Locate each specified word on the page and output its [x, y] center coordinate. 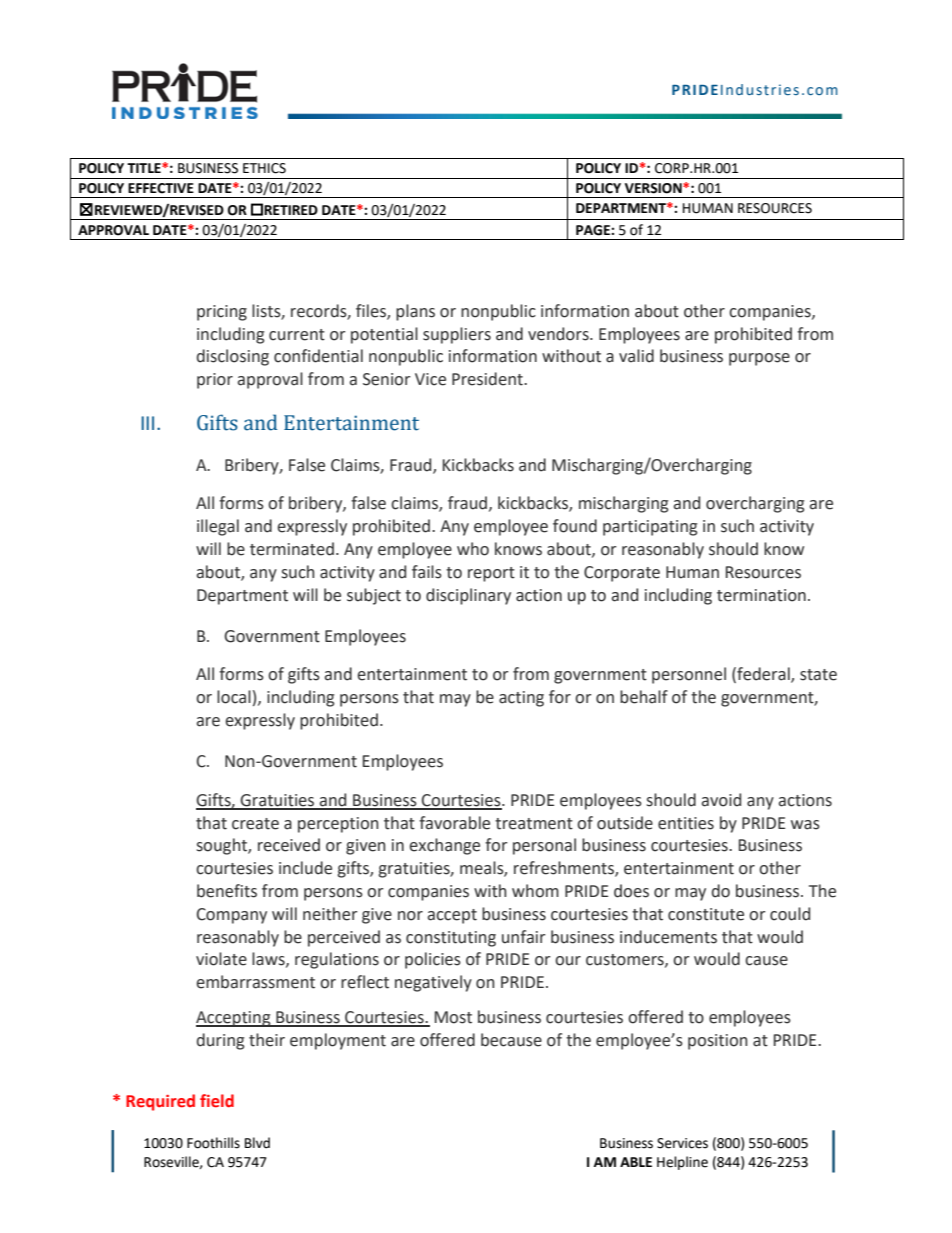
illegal [218, 527]
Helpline [682, 1163]
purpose [759, 359]
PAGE [594, 230]
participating [650, 528]
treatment [534, 824]
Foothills [213, 1143]
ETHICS [264, 168]
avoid [721, 800]
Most [453, 1017]
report [491, 574]
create [255, 824]
